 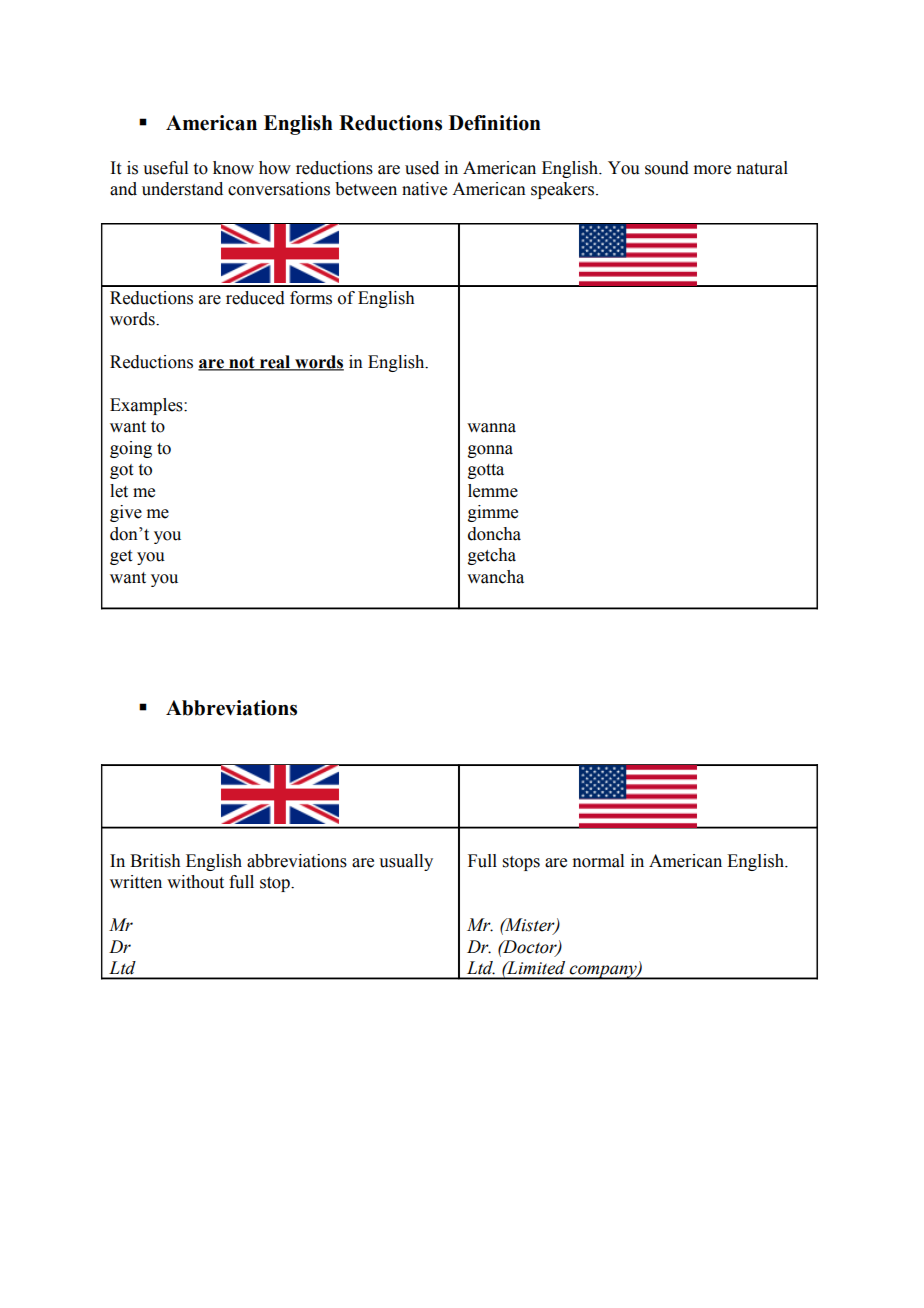 What do you see at coordinates (406, 862) in the screenshot?
I see `usually` at bounding box center [406, 862].
